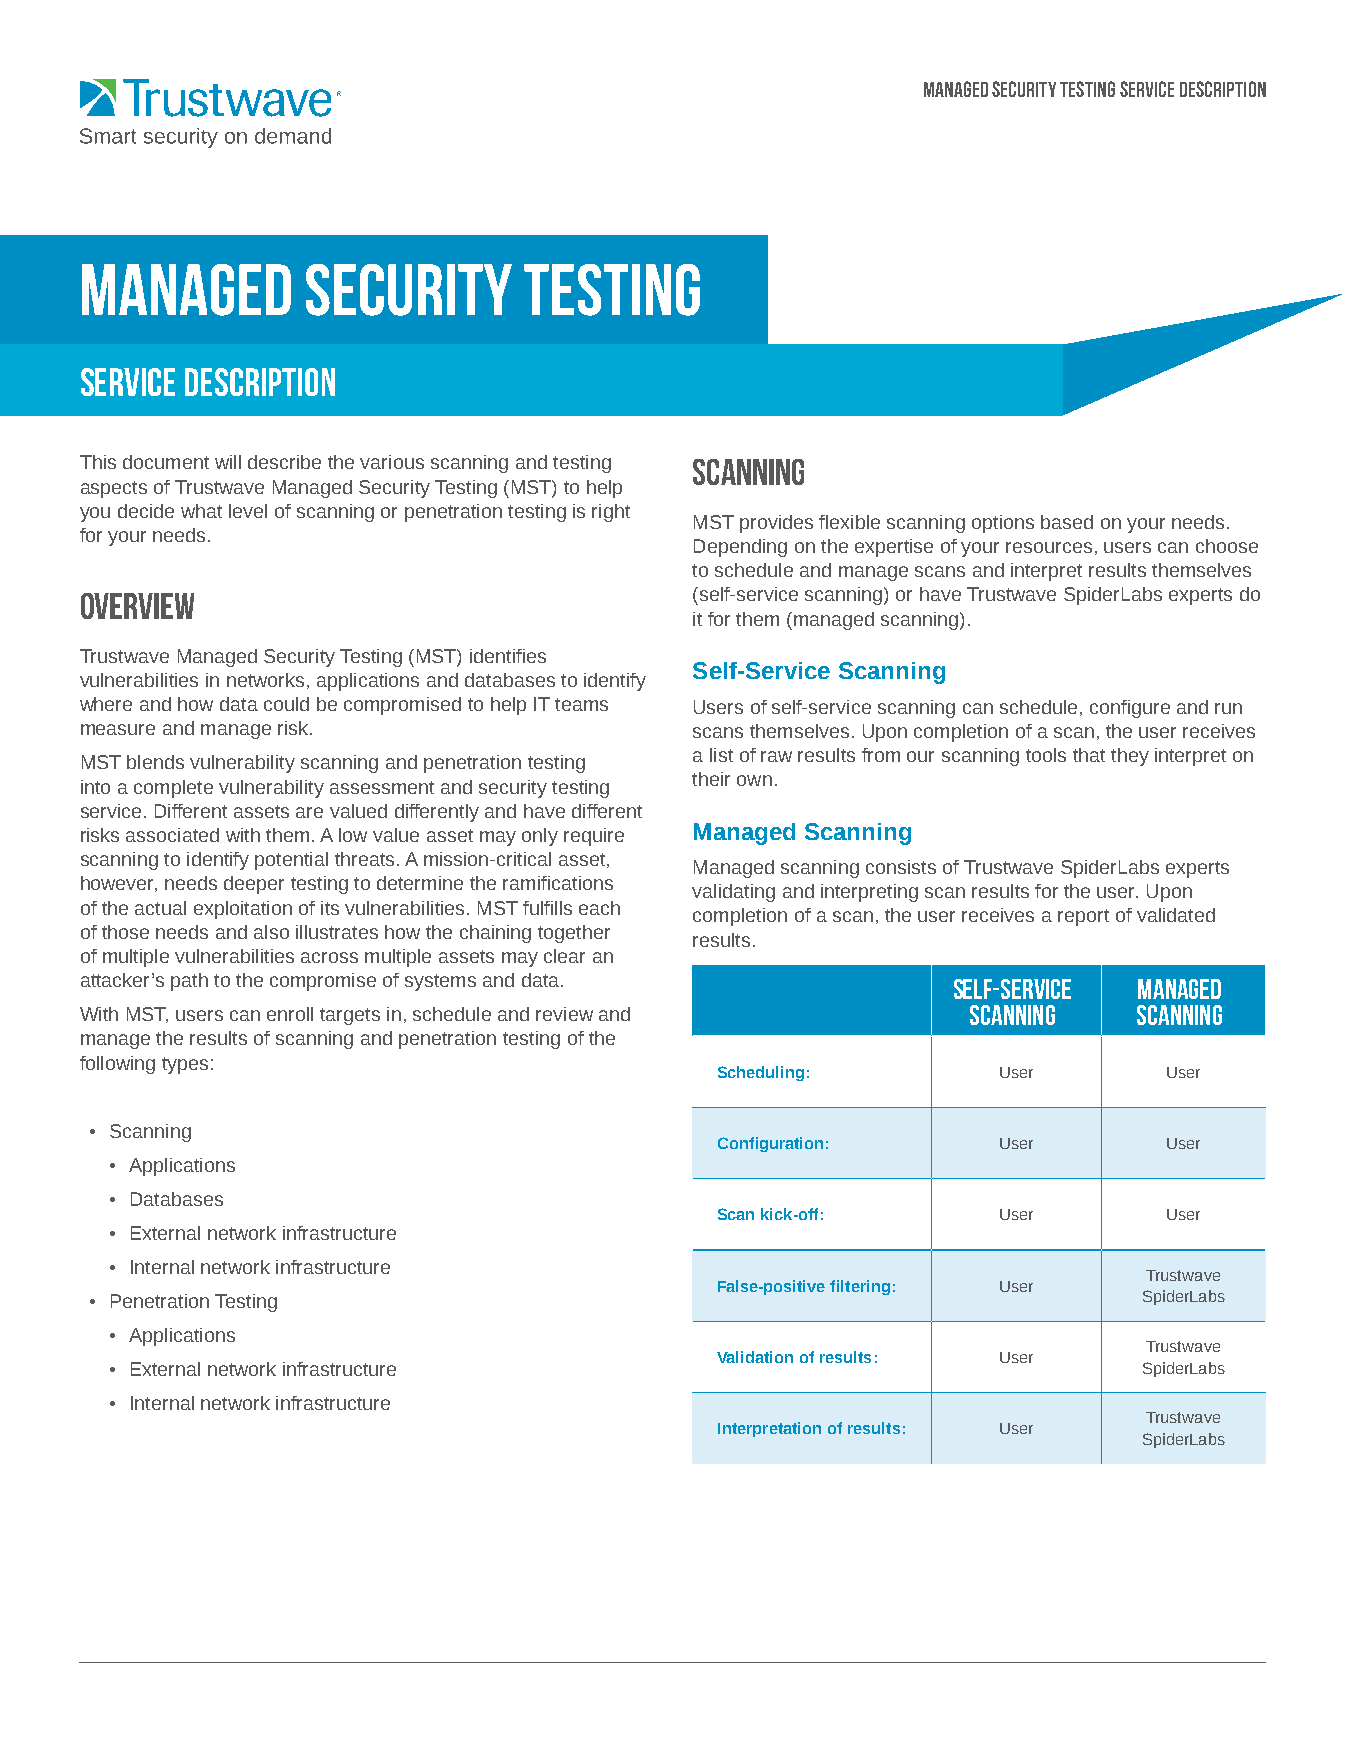 The image size is (1345, 1741). What do you see at coordinates (1089, 755) in the screenshot?
I see `that` at bounding box center [1089, 755].
